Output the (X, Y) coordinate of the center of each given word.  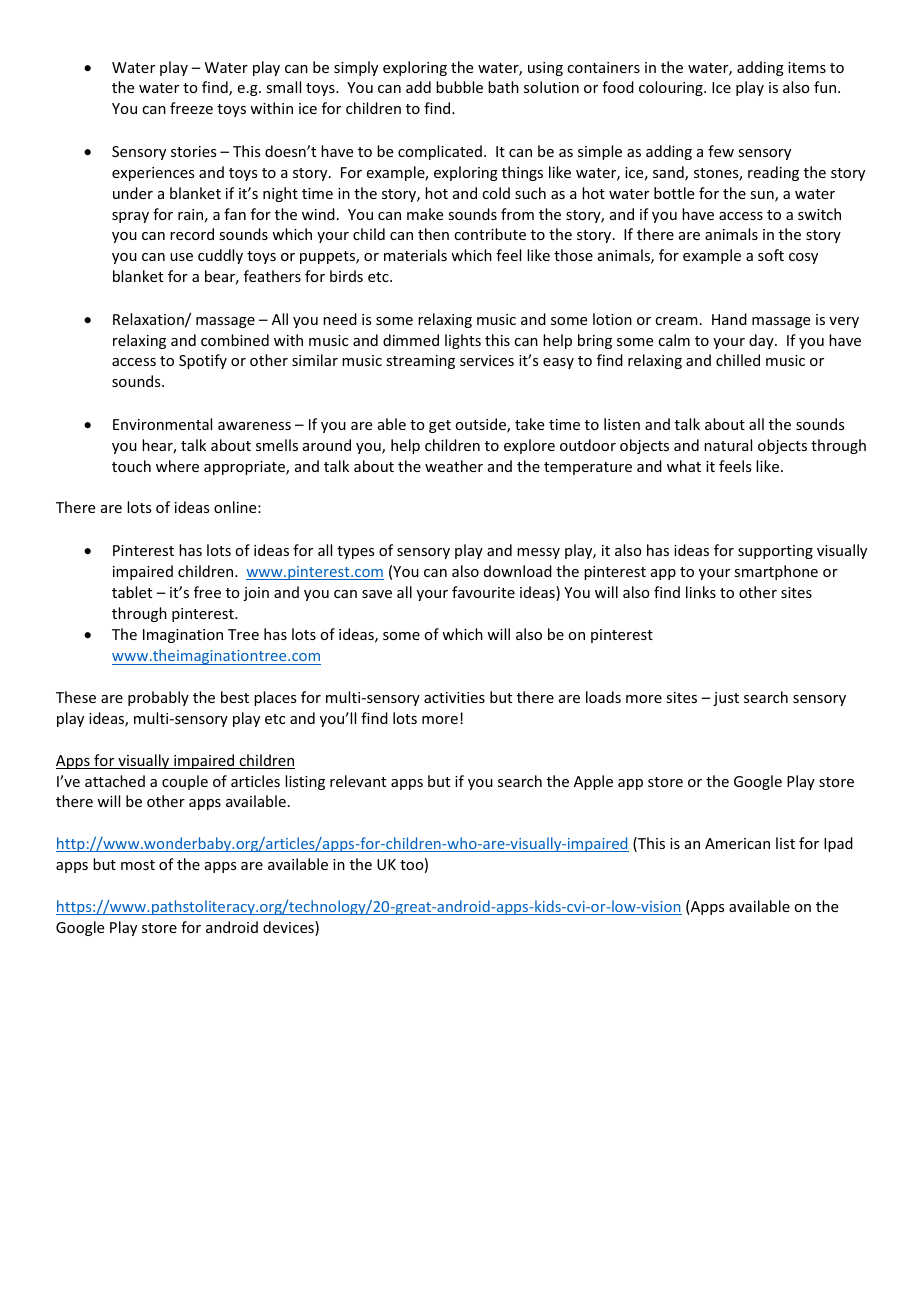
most (138, 865)
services (487, 360)
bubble (459, 87)
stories (193, 151)
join (256, 594)
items (807, 67)
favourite (483, 592)
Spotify (203, 361)
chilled (738, 360)
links (701, 592)
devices (289, 928)
